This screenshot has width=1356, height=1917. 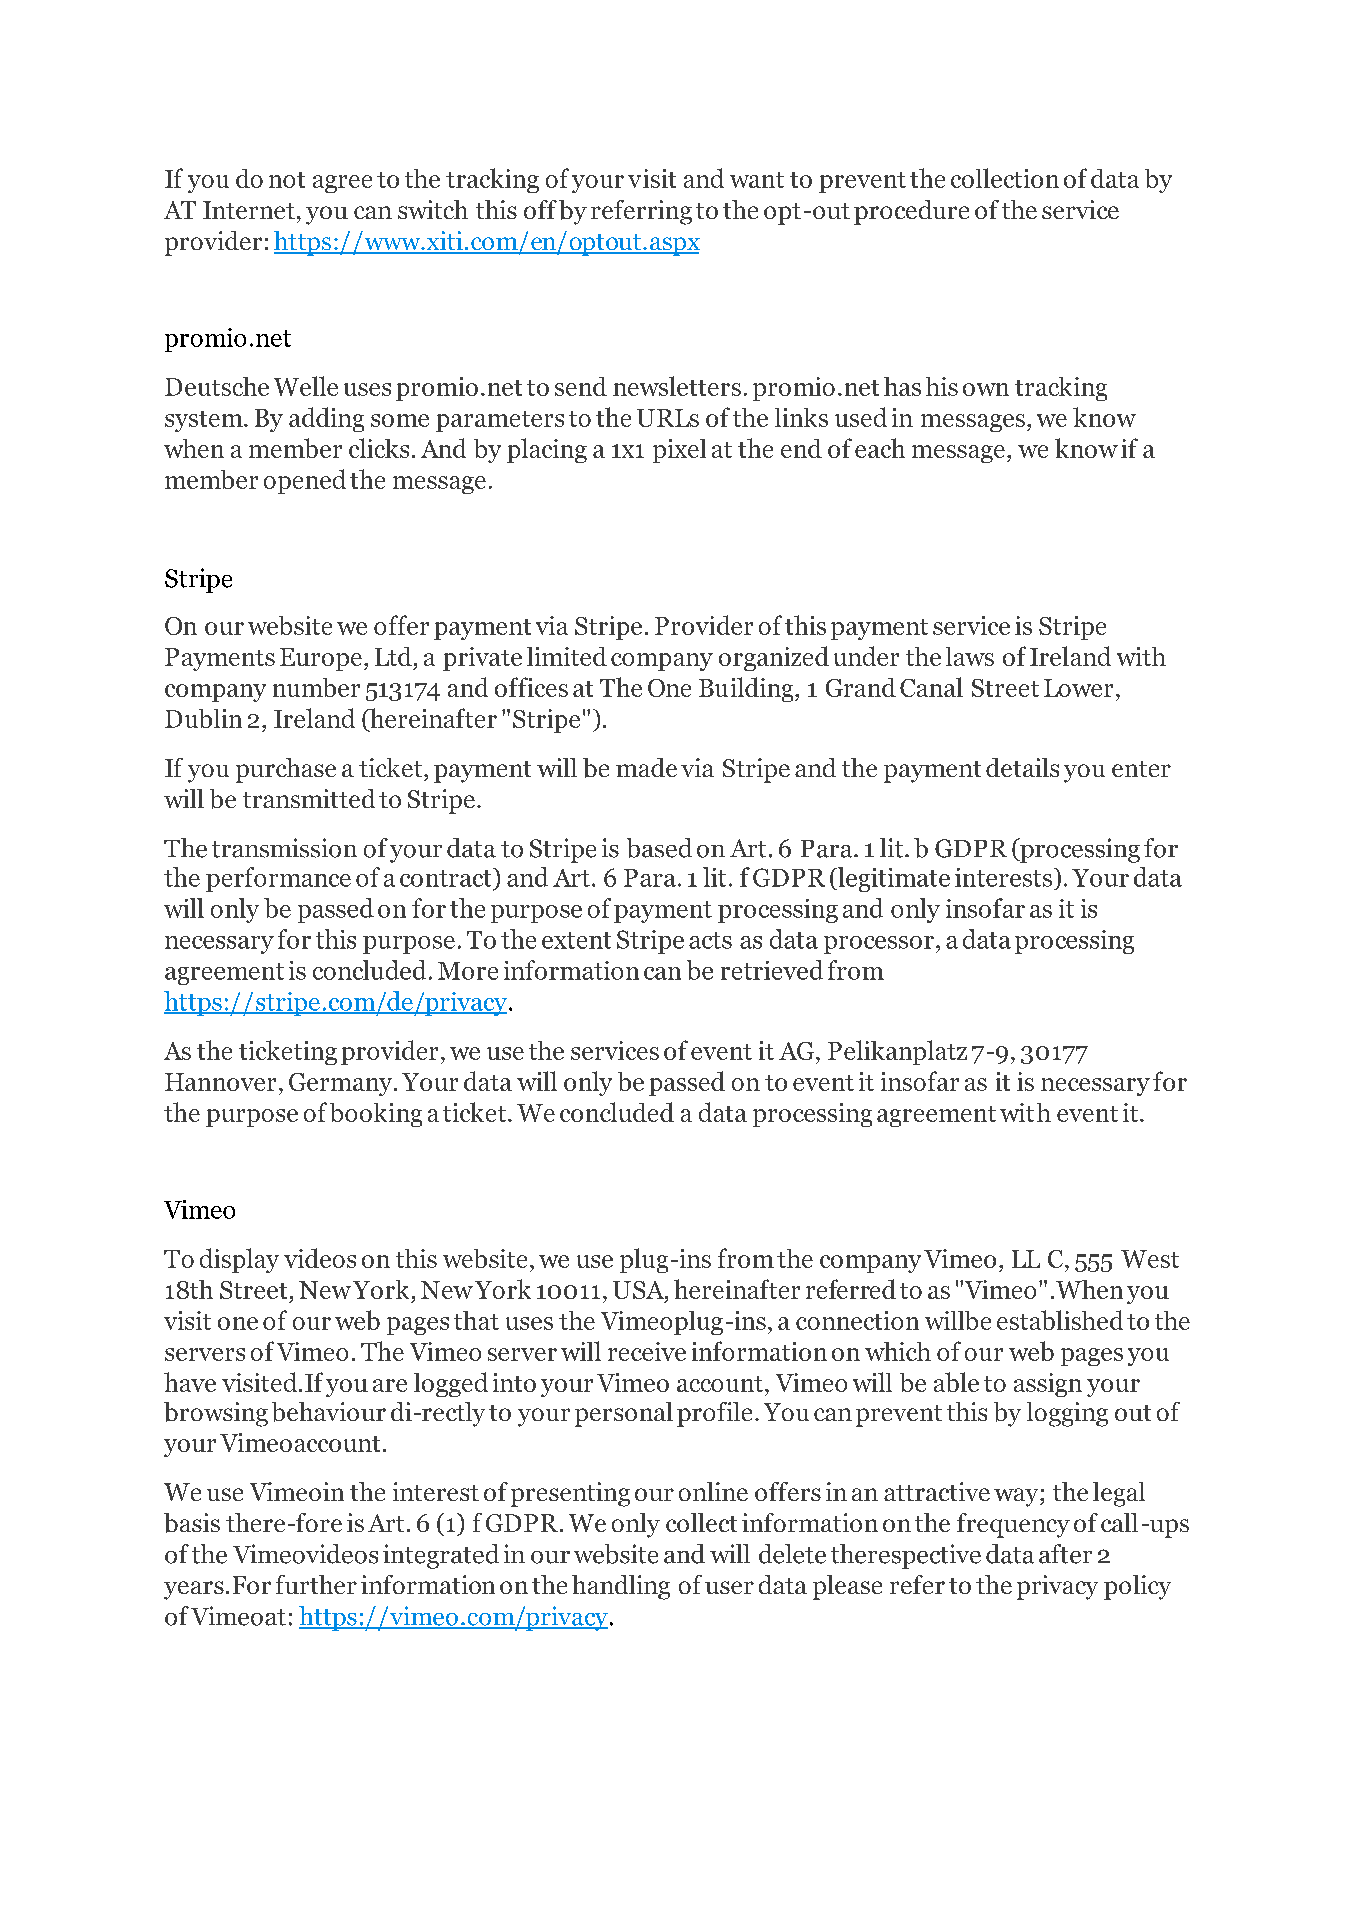 I want to click on legitimate, so click(x=892, y=879).
